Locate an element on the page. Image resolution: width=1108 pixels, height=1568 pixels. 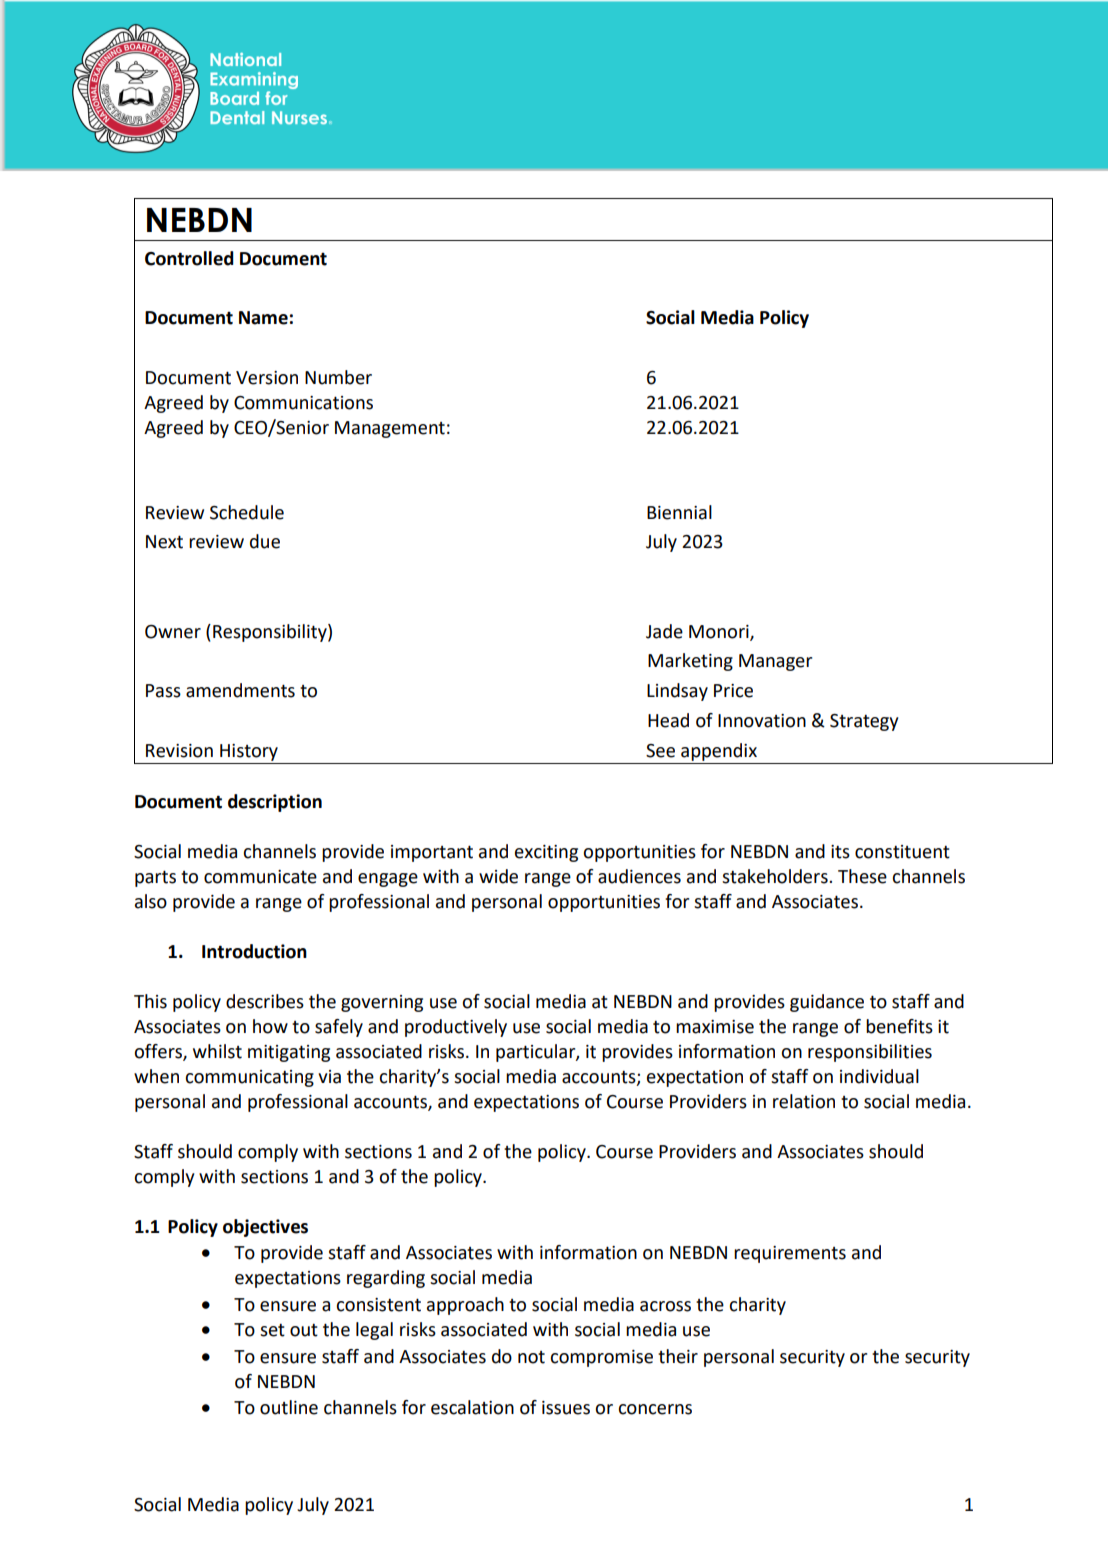
outline is located at coordinates (289, 1407).
